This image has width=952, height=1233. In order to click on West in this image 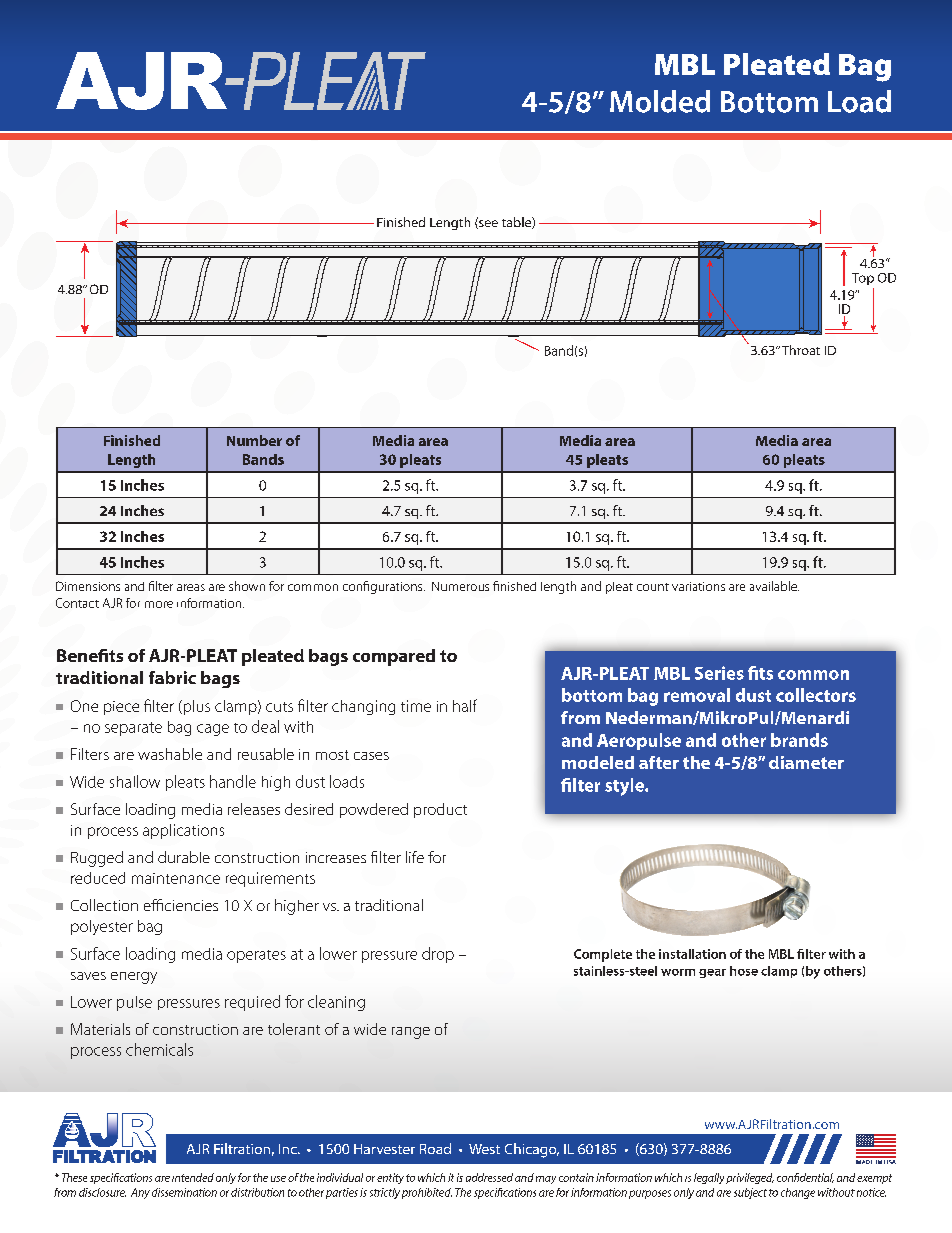, I will do `click(484, 1149)`.
